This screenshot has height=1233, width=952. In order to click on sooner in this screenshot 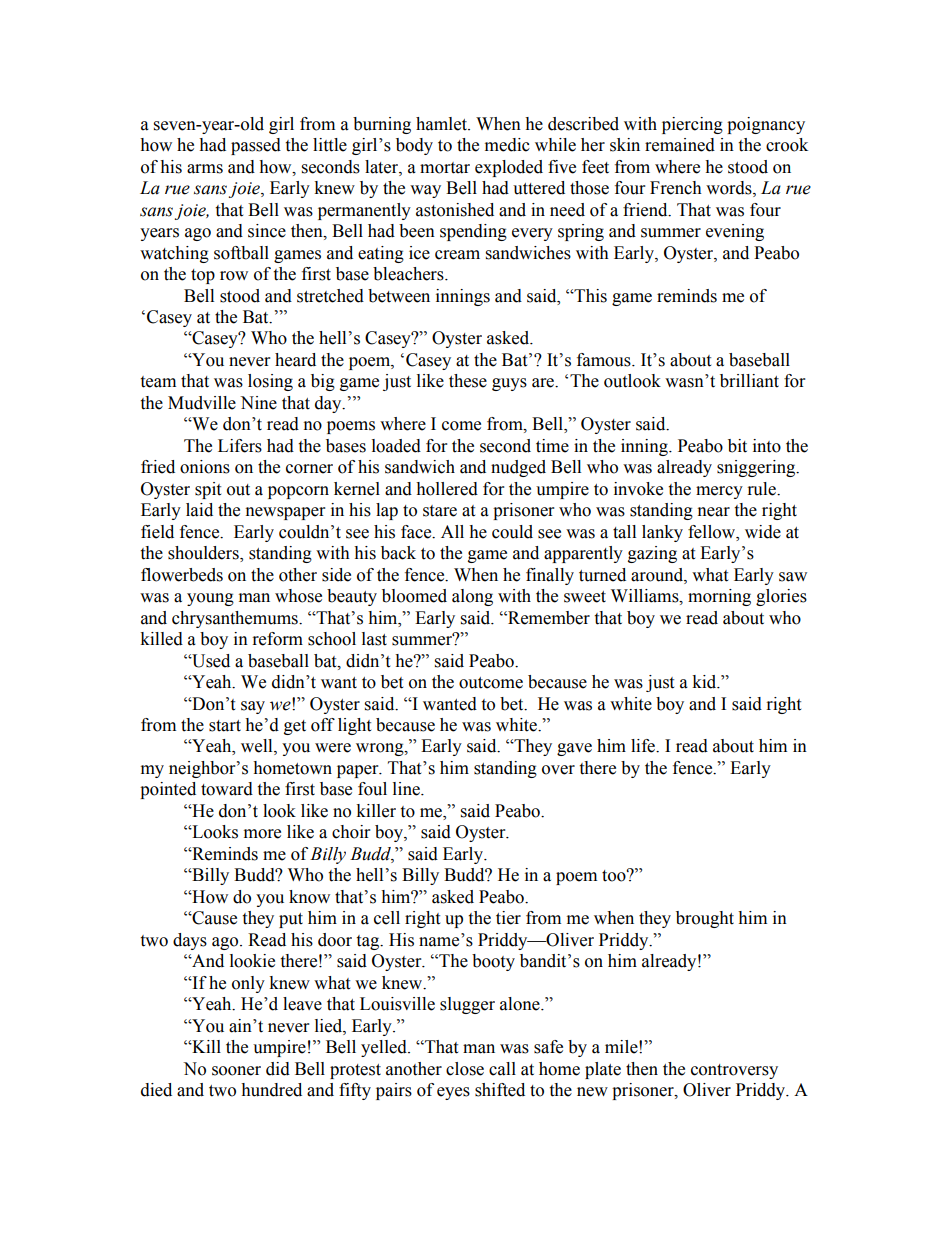, I will do `click(236, 1071)`.
